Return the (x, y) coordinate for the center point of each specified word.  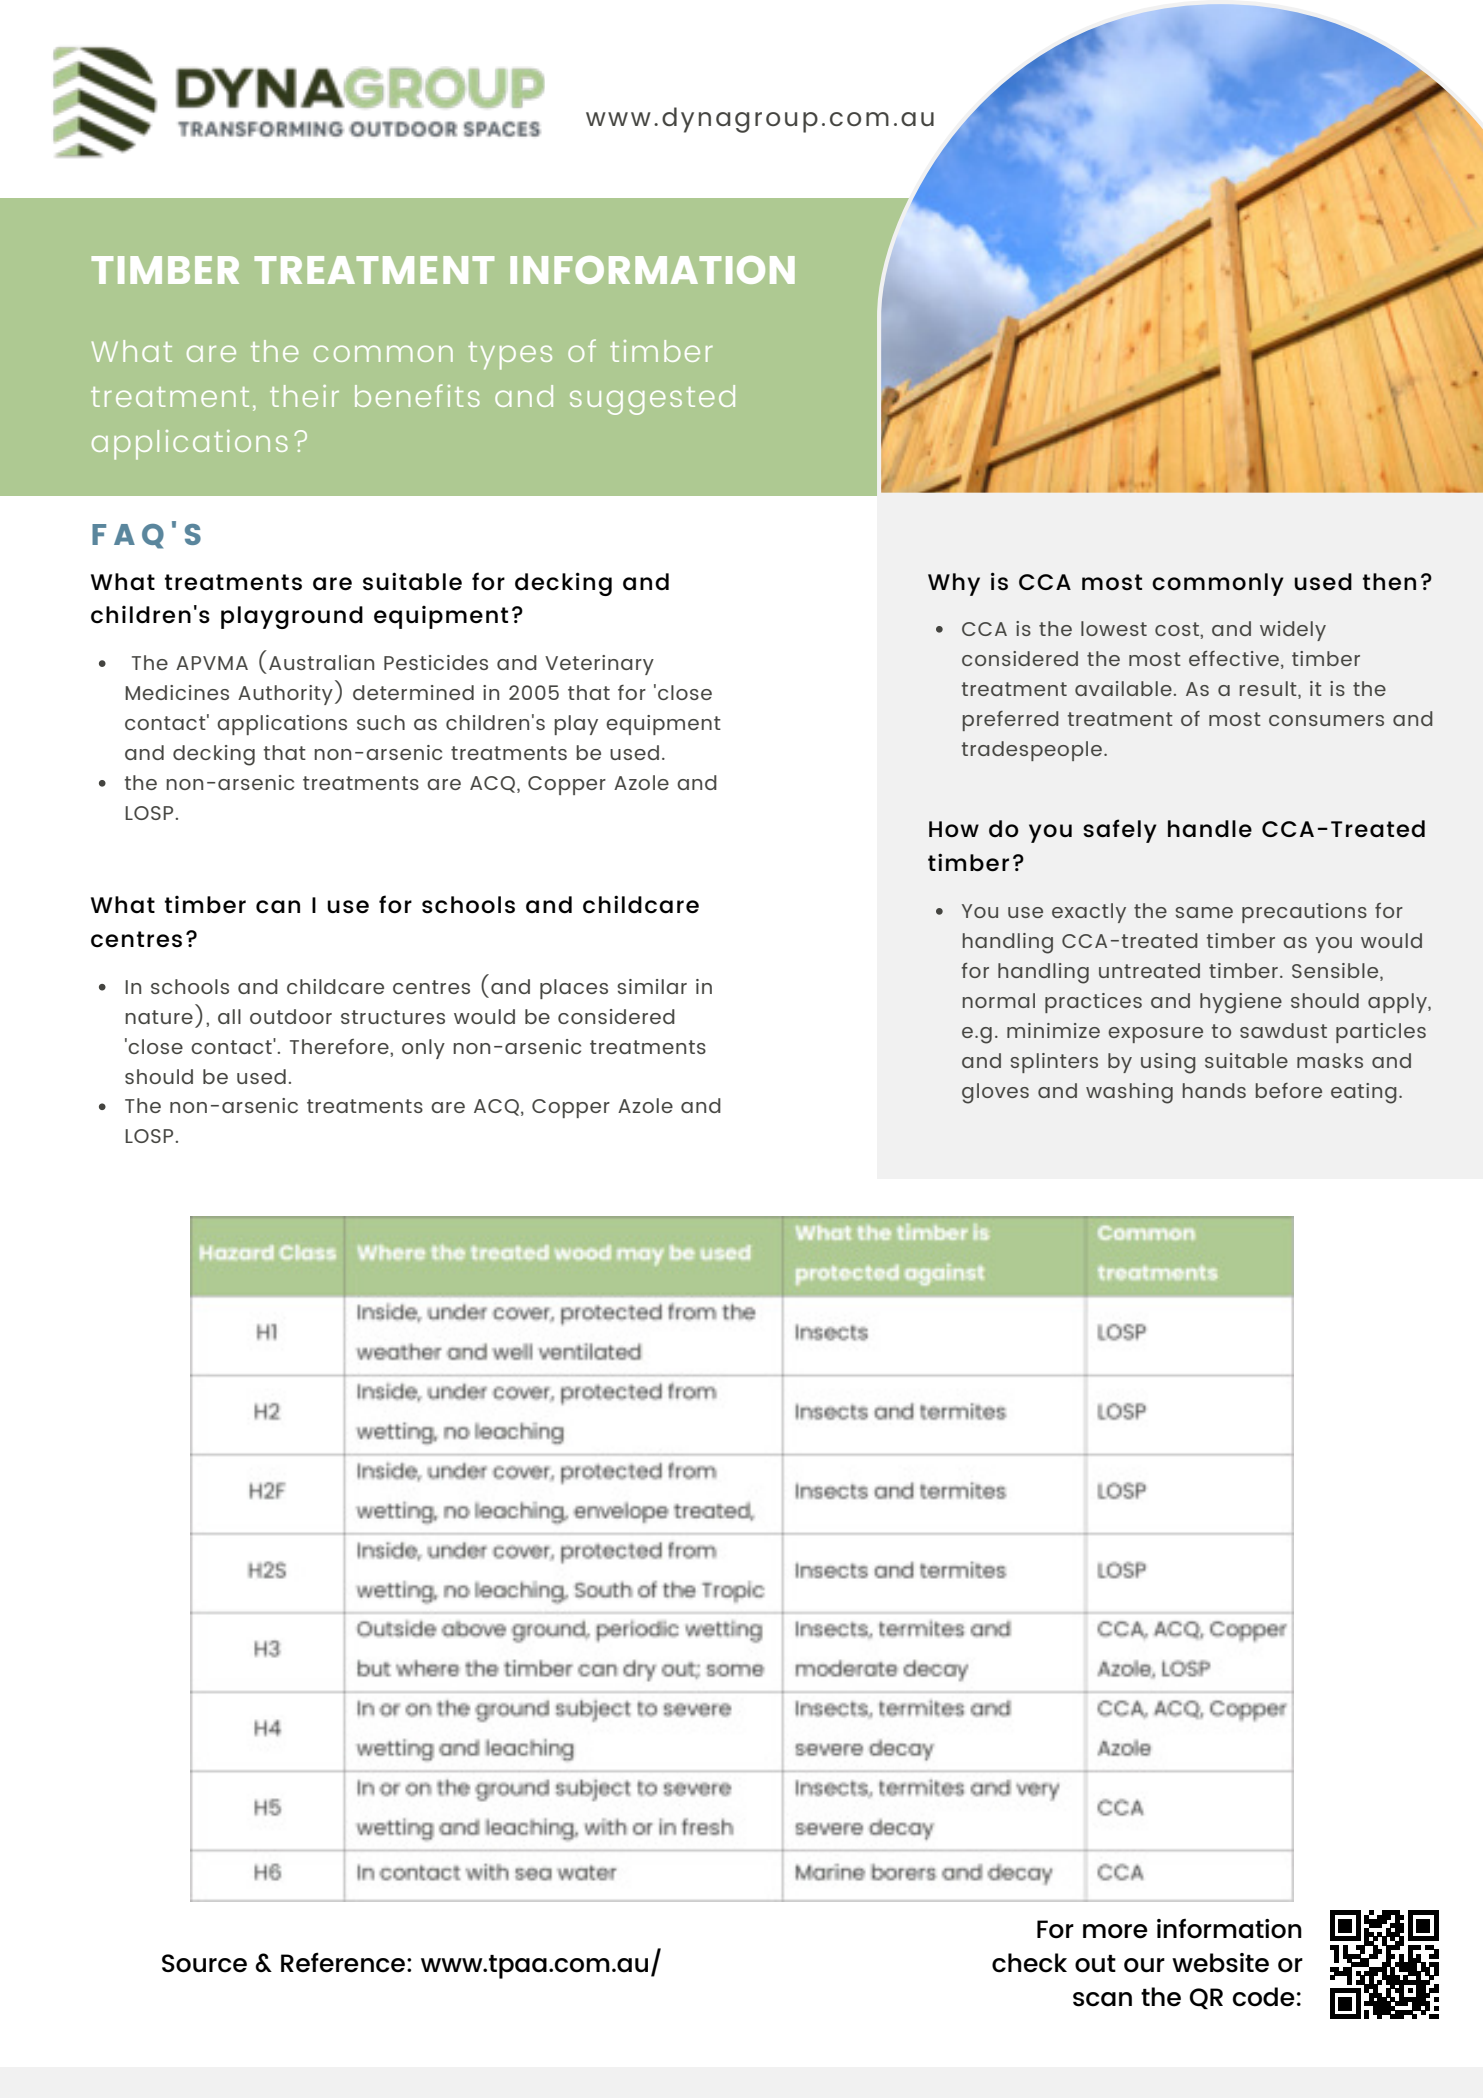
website (1220, 1963)
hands (1214, 1090)
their (304, 396)
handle (1210, 829)
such (381, 722)
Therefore (340, 1046)
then (1389, 581)
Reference (343, 1962)
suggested (652, 400)
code (1264, 1997)
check (1029, 1963)
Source (204, 1963)
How (954, 829)
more (1115, 1931)
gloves (995, 1093)
